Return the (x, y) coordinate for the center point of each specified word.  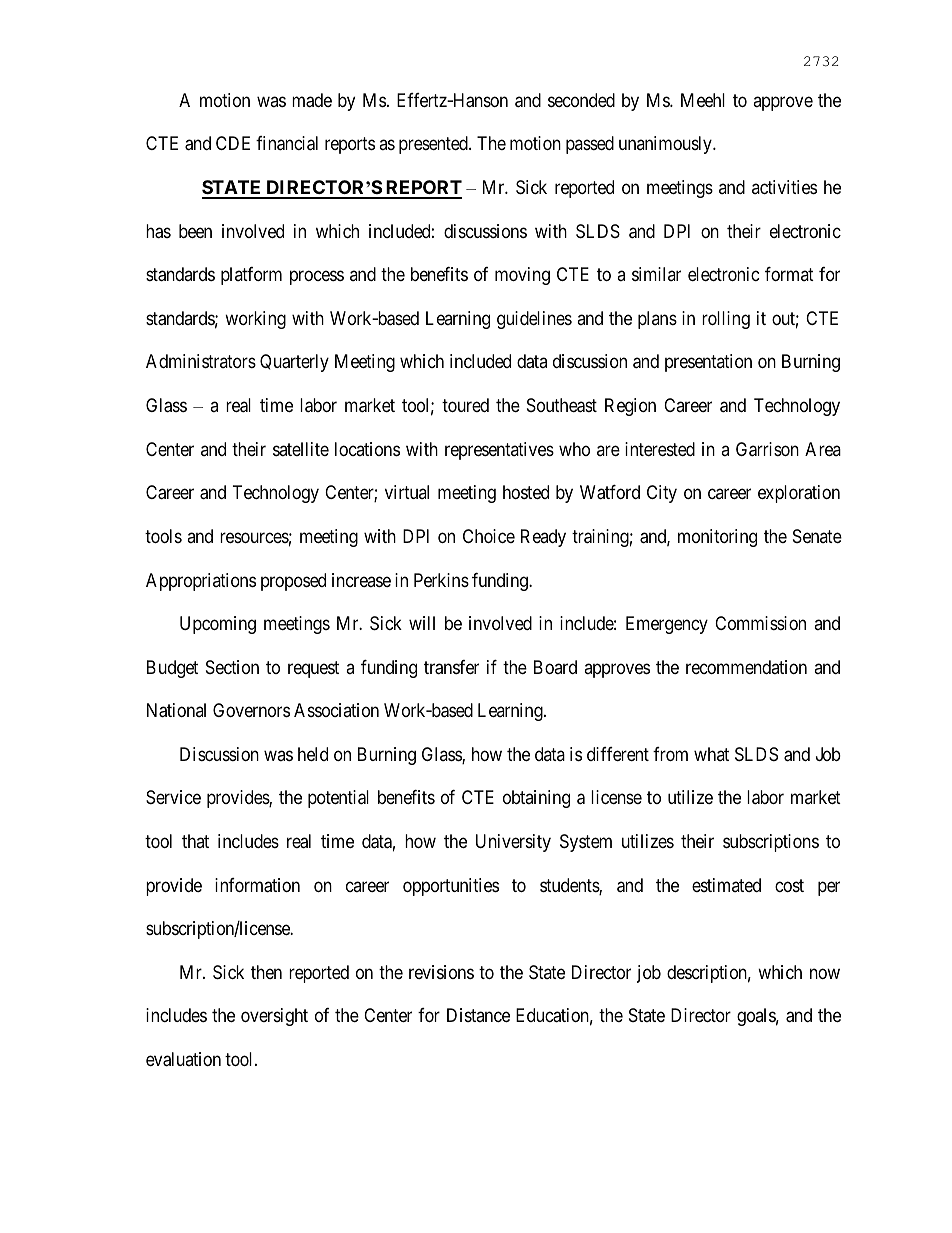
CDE (233, 143)
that (195, 841)
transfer (451, 667)
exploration (799, 494)
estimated (726, 885)
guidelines (534, 320)
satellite (301, 449)
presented (434, 145)
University (513, 843)
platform (251, 276)
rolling (726, 320)
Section (232, 667)
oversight (274, 1017)
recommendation (746, 667)
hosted (526, 492)
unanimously (666, 145)
